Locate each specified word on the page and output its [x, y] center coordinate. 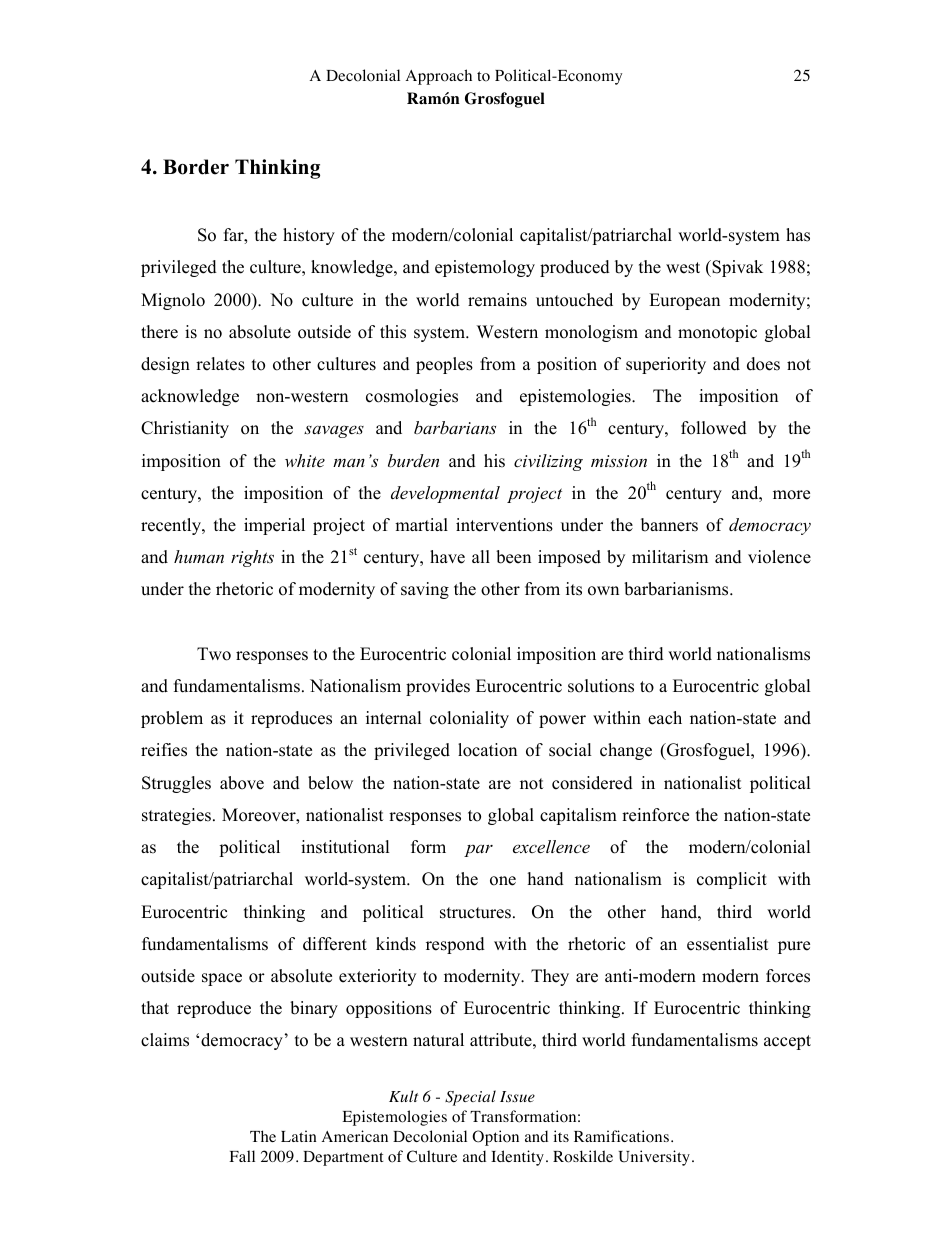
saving [425, 590]
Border [196, 167]
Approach [439, 77]
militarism [670, 557]
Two [214, 654]
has [798, 235]
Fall [242, 1156]
